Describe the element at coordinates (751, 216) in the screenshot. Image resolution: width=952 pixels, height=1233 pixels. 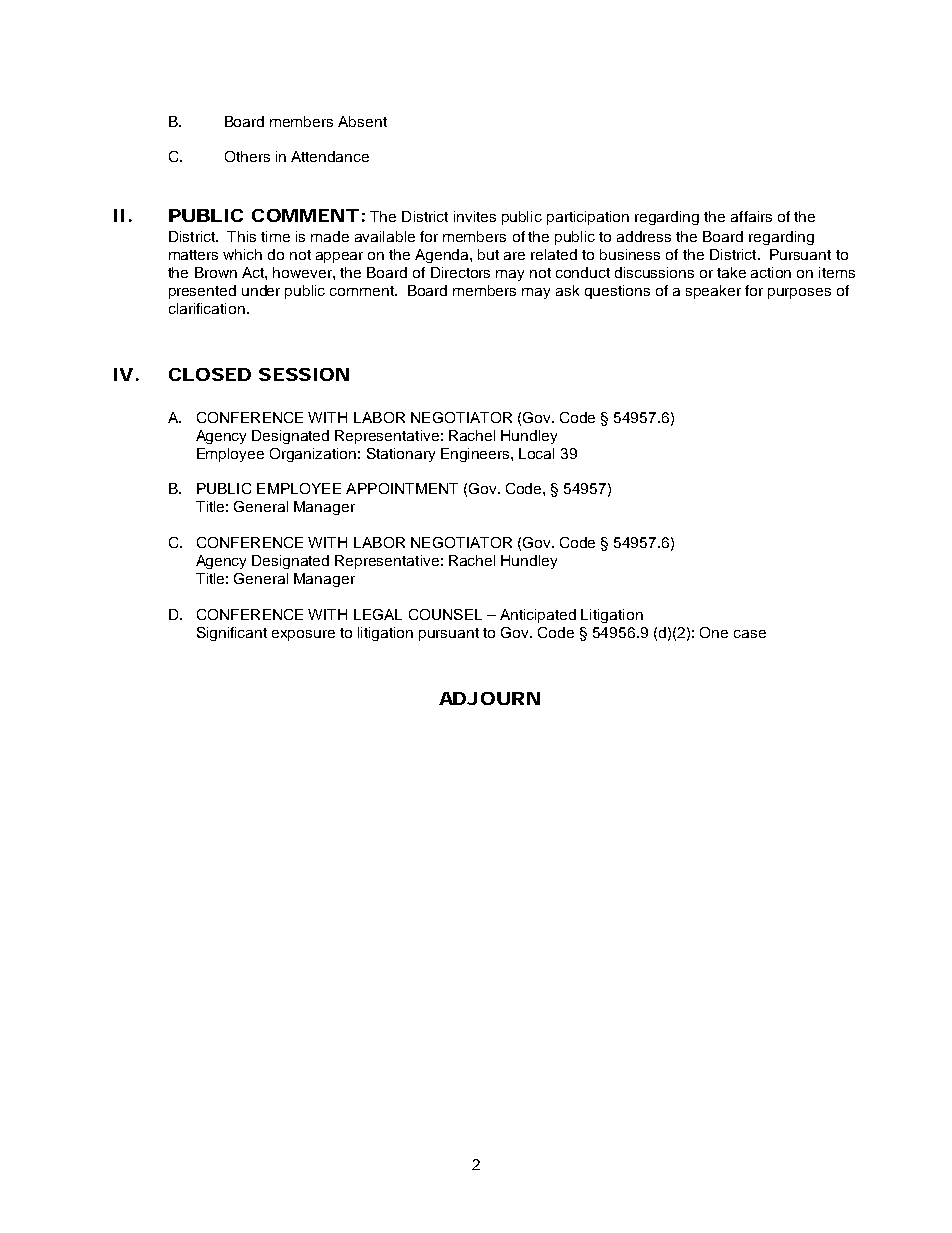
I see `affairs` at that location.
